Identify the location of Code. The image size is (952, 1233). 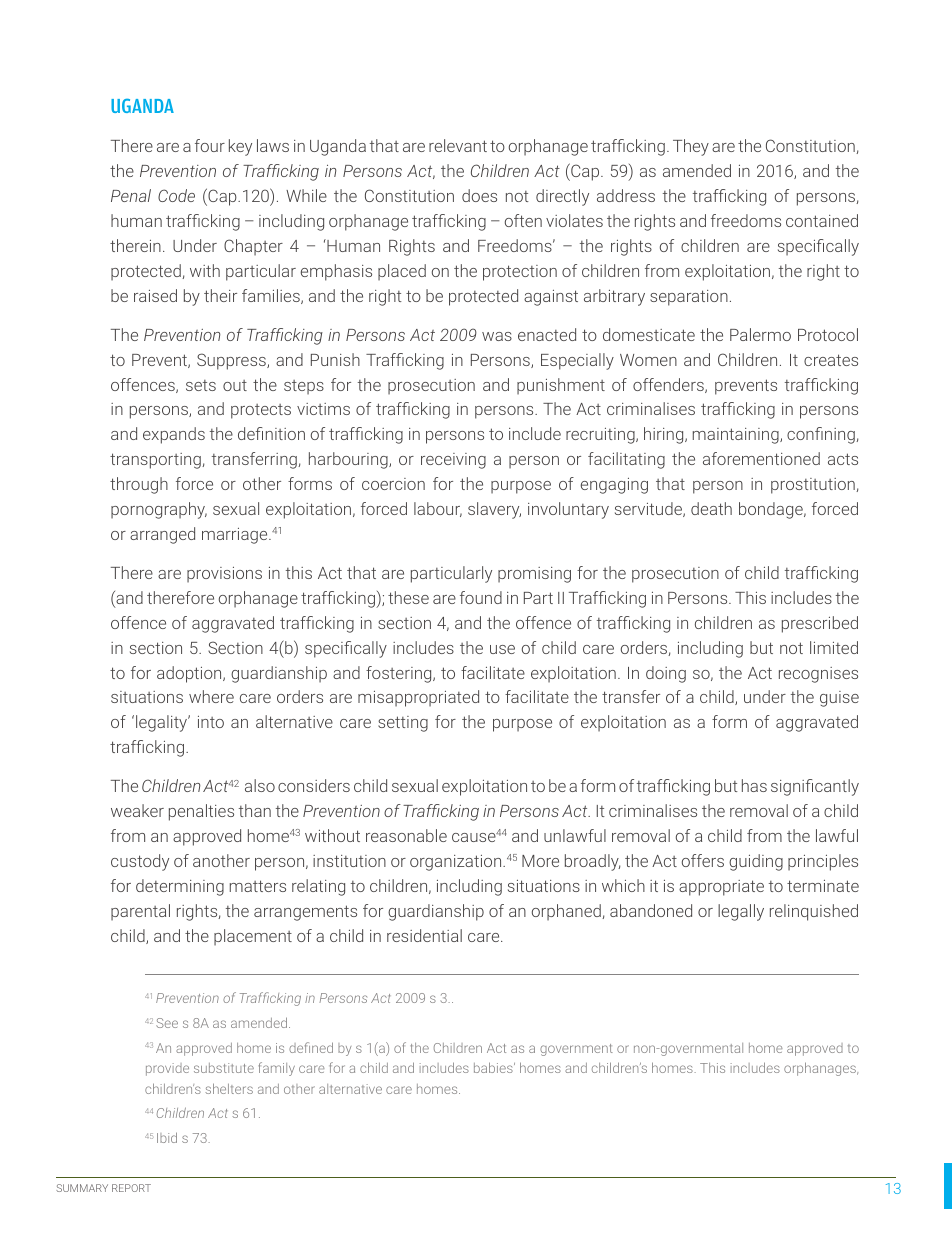
(176, 195).
